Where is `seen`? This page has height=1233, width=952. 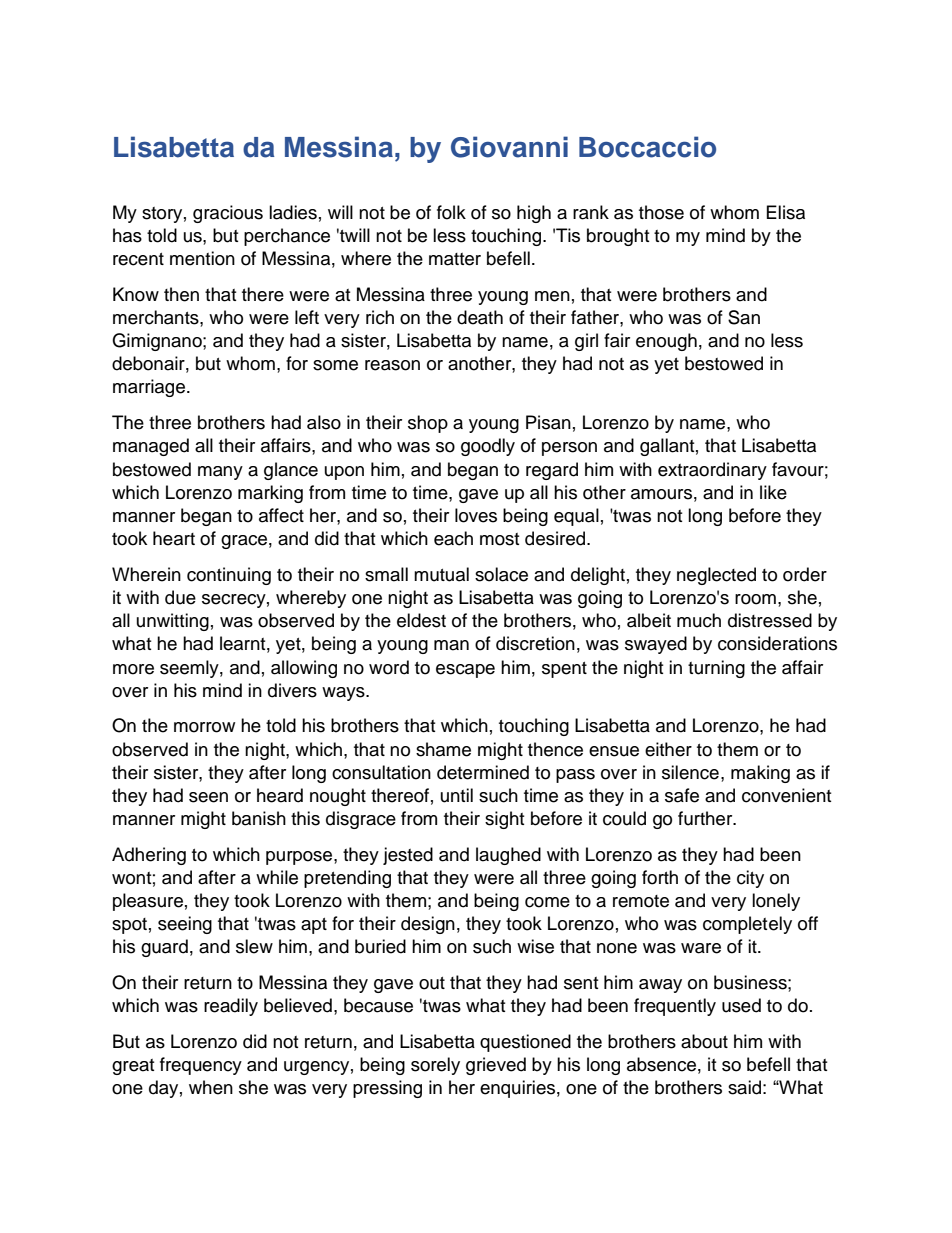
seen is located at coordinates (208, 797).
